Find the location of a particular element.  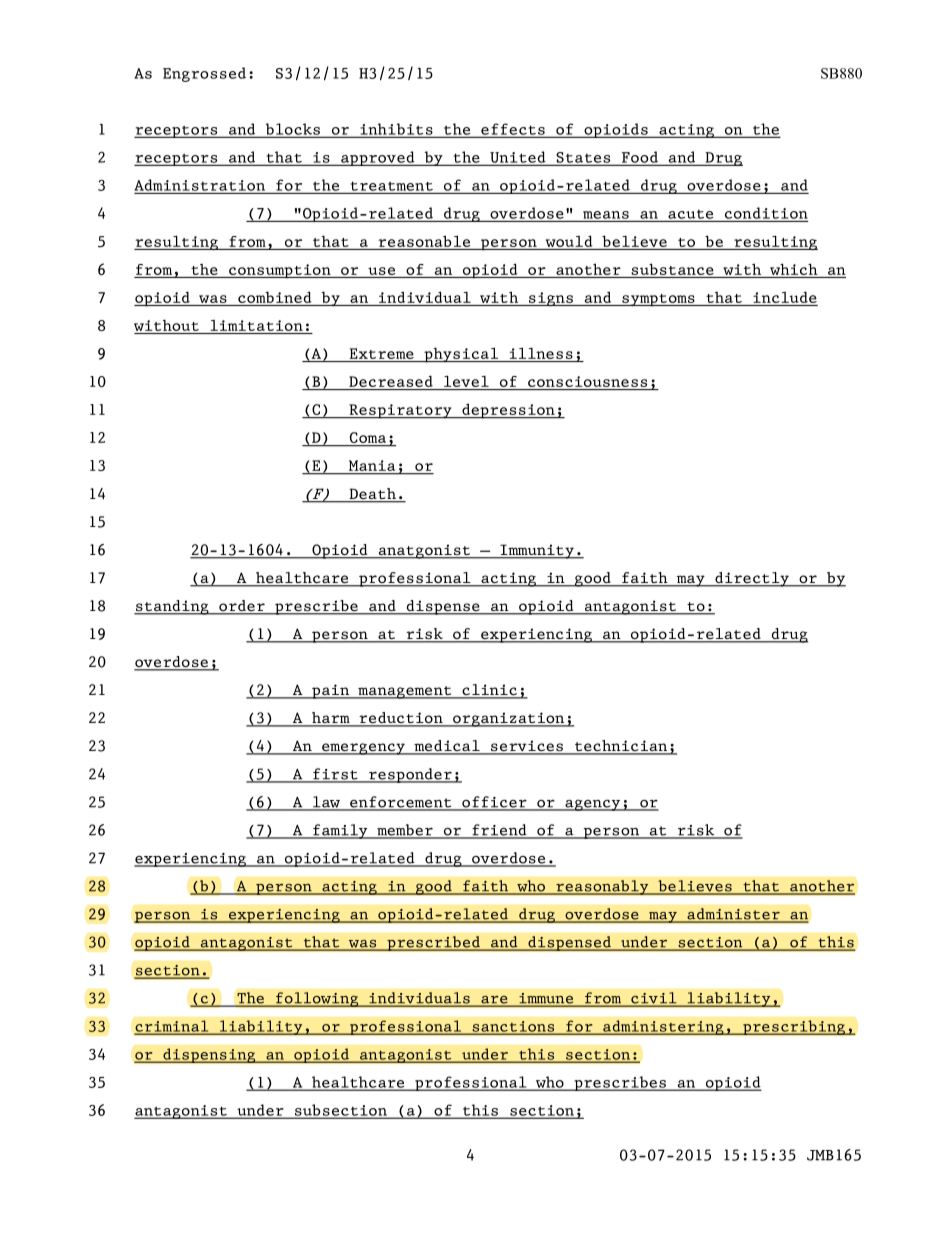

Immunity is located at coordinates (537, 551).
